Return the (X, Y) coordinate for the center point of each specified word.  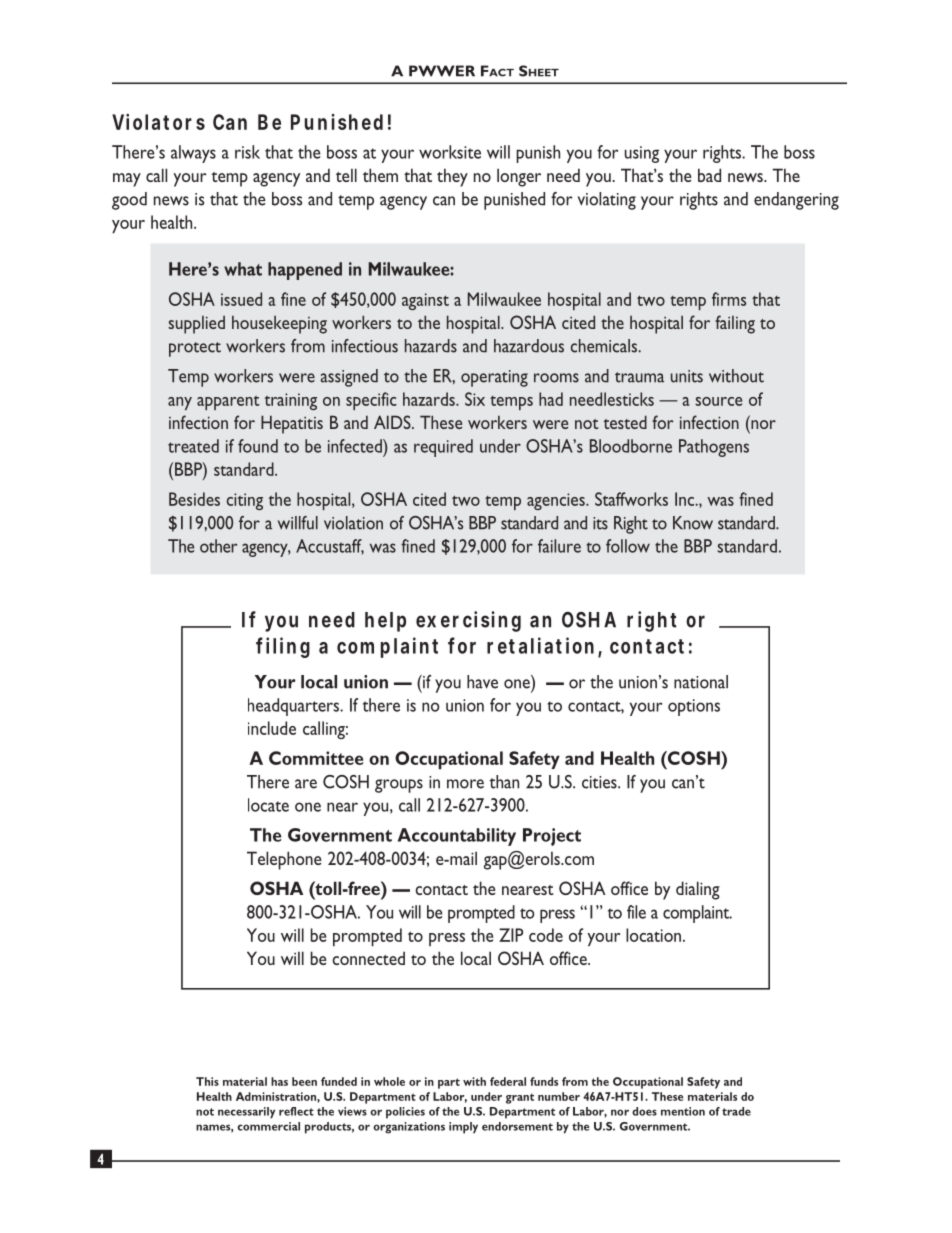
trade (736, 1111)
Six (475, 399)
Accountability (457, 837)
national (701, 682)
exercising (468, 621)
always (193, 154)
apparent (228, 403)
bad (709, 175)
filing (283, 647)
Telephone (284, 860)
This (207, 1081)
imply (463, 1128)
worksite (450, 152)
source (718, 401)
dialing (698, 890)
